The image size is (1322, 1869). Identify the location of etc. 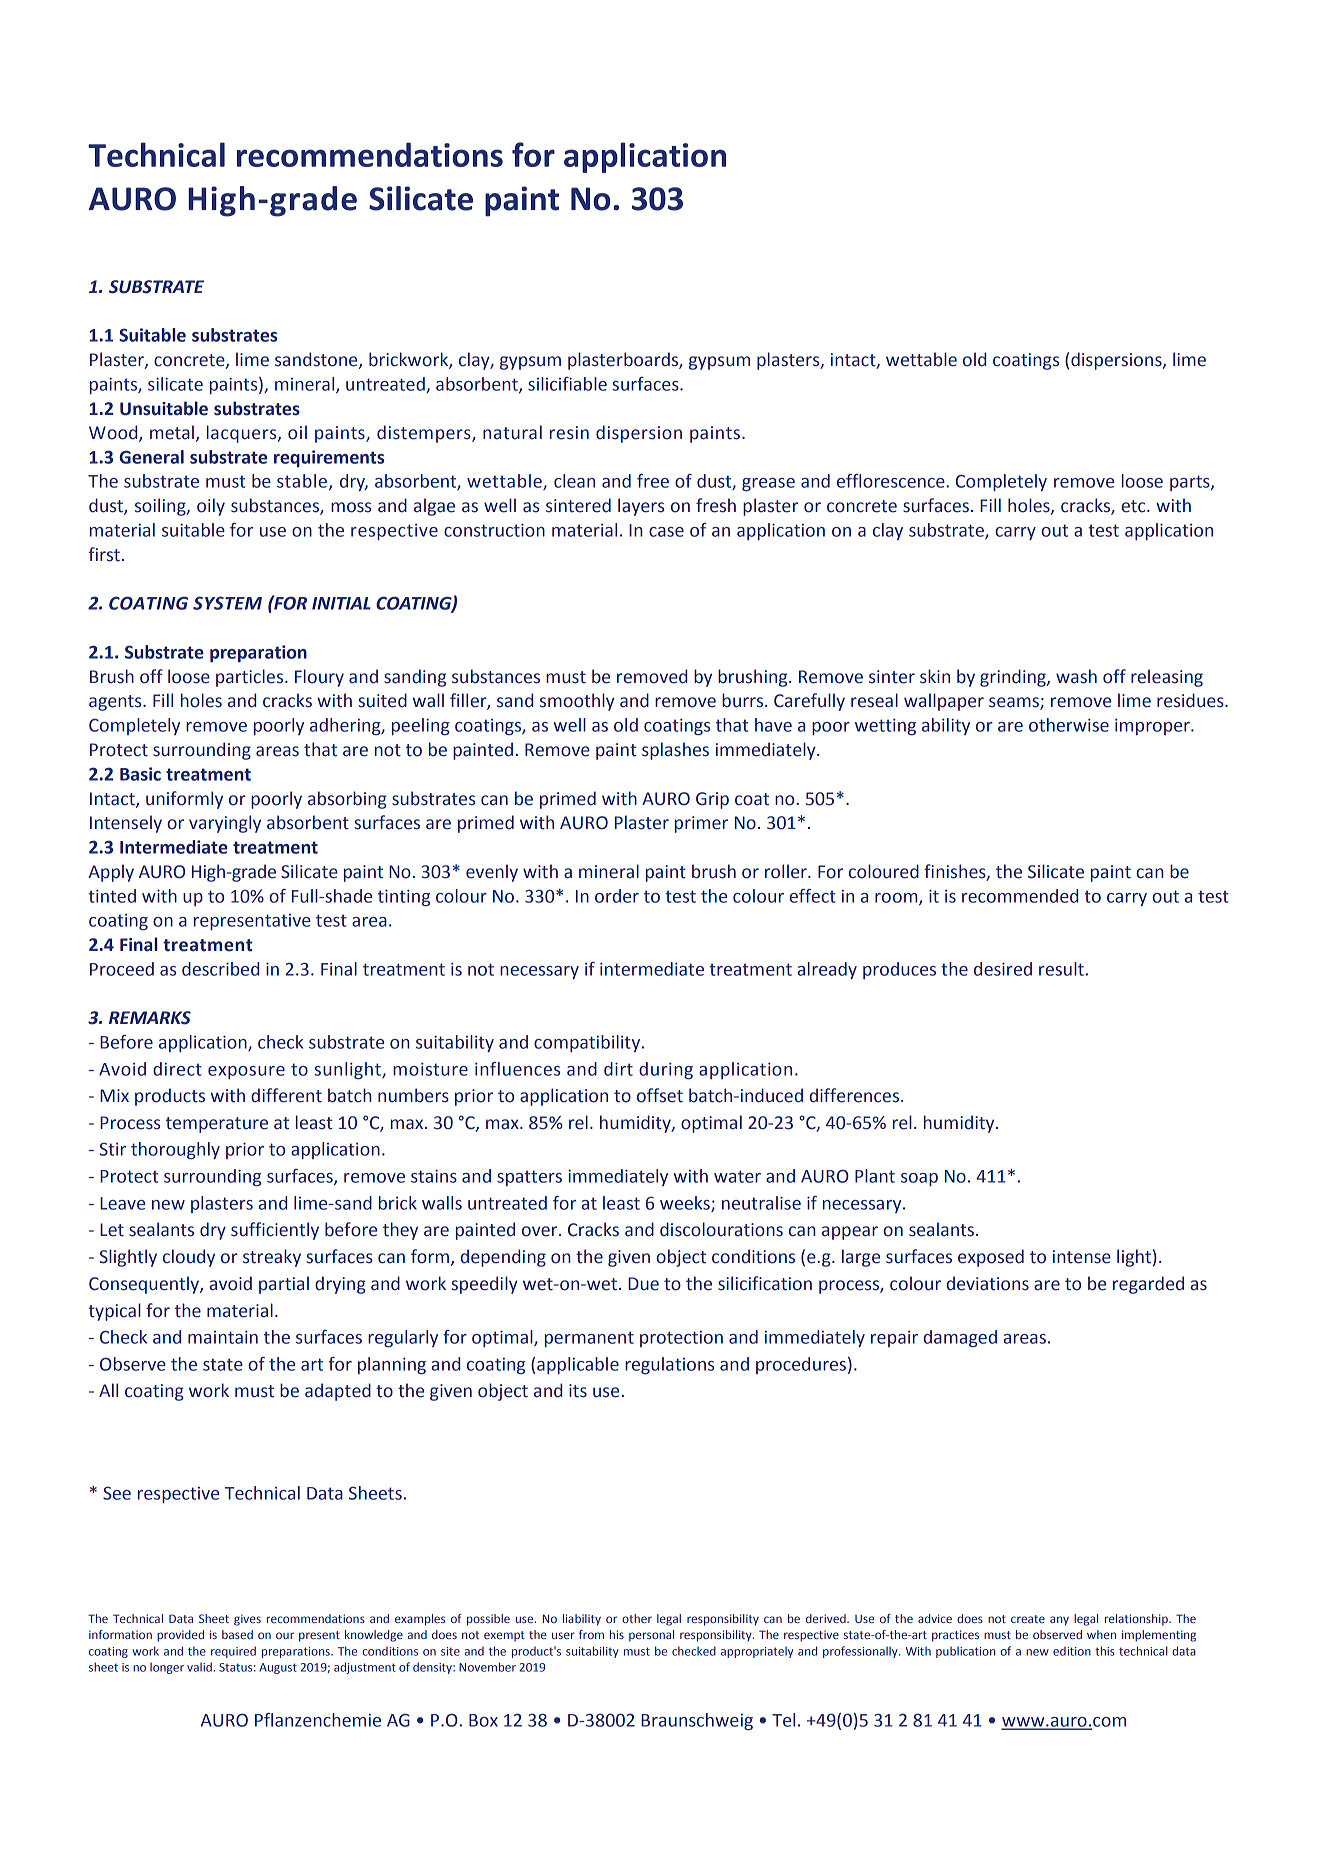
(1135, 506).
